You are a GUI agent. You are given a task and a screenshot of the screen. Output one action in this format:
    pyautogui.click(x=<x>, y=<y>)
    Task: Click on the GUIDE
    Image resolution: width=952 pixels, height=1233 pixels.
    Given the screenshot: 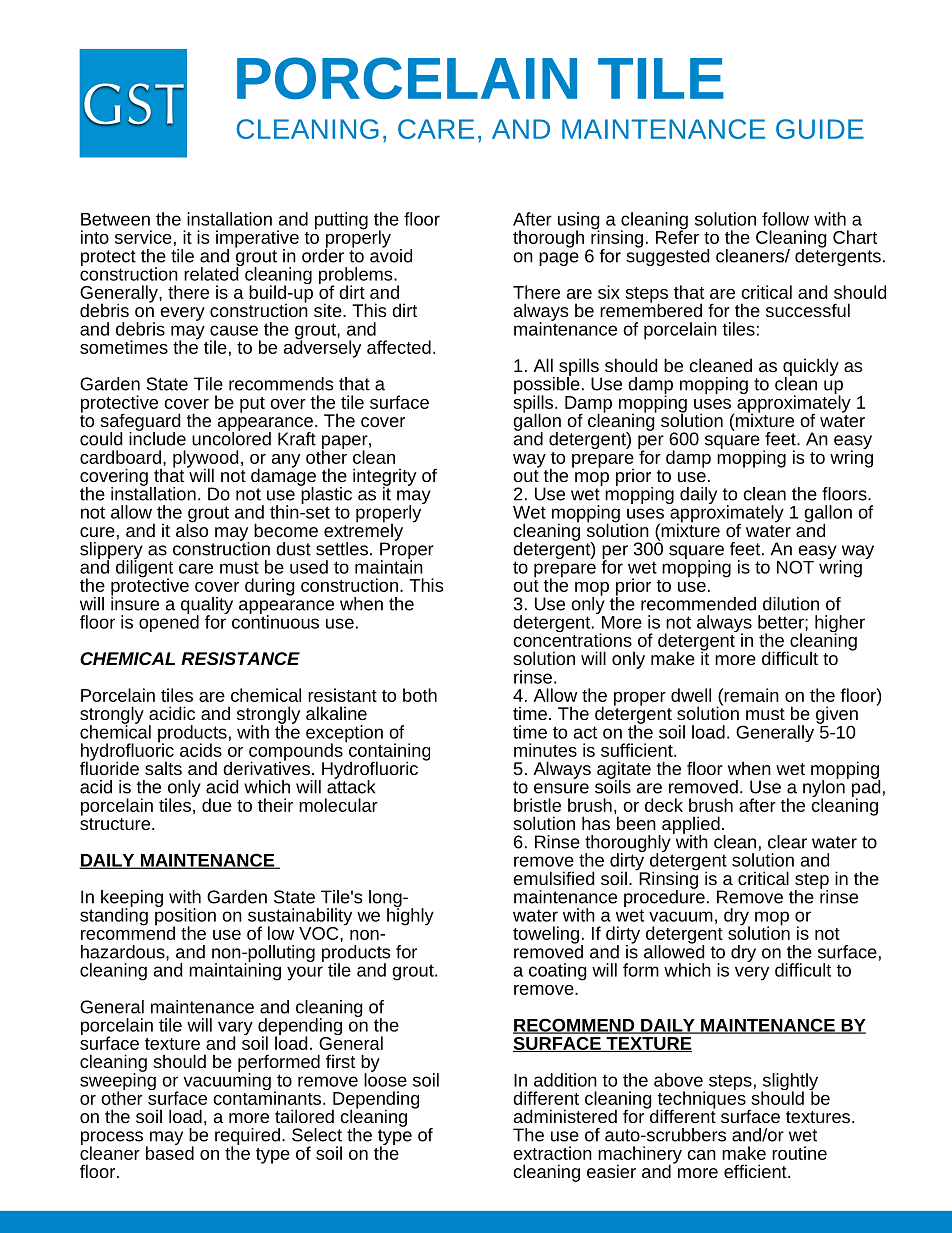 What is the action you would take?
    pyautogui.click(x=820, y=129)
